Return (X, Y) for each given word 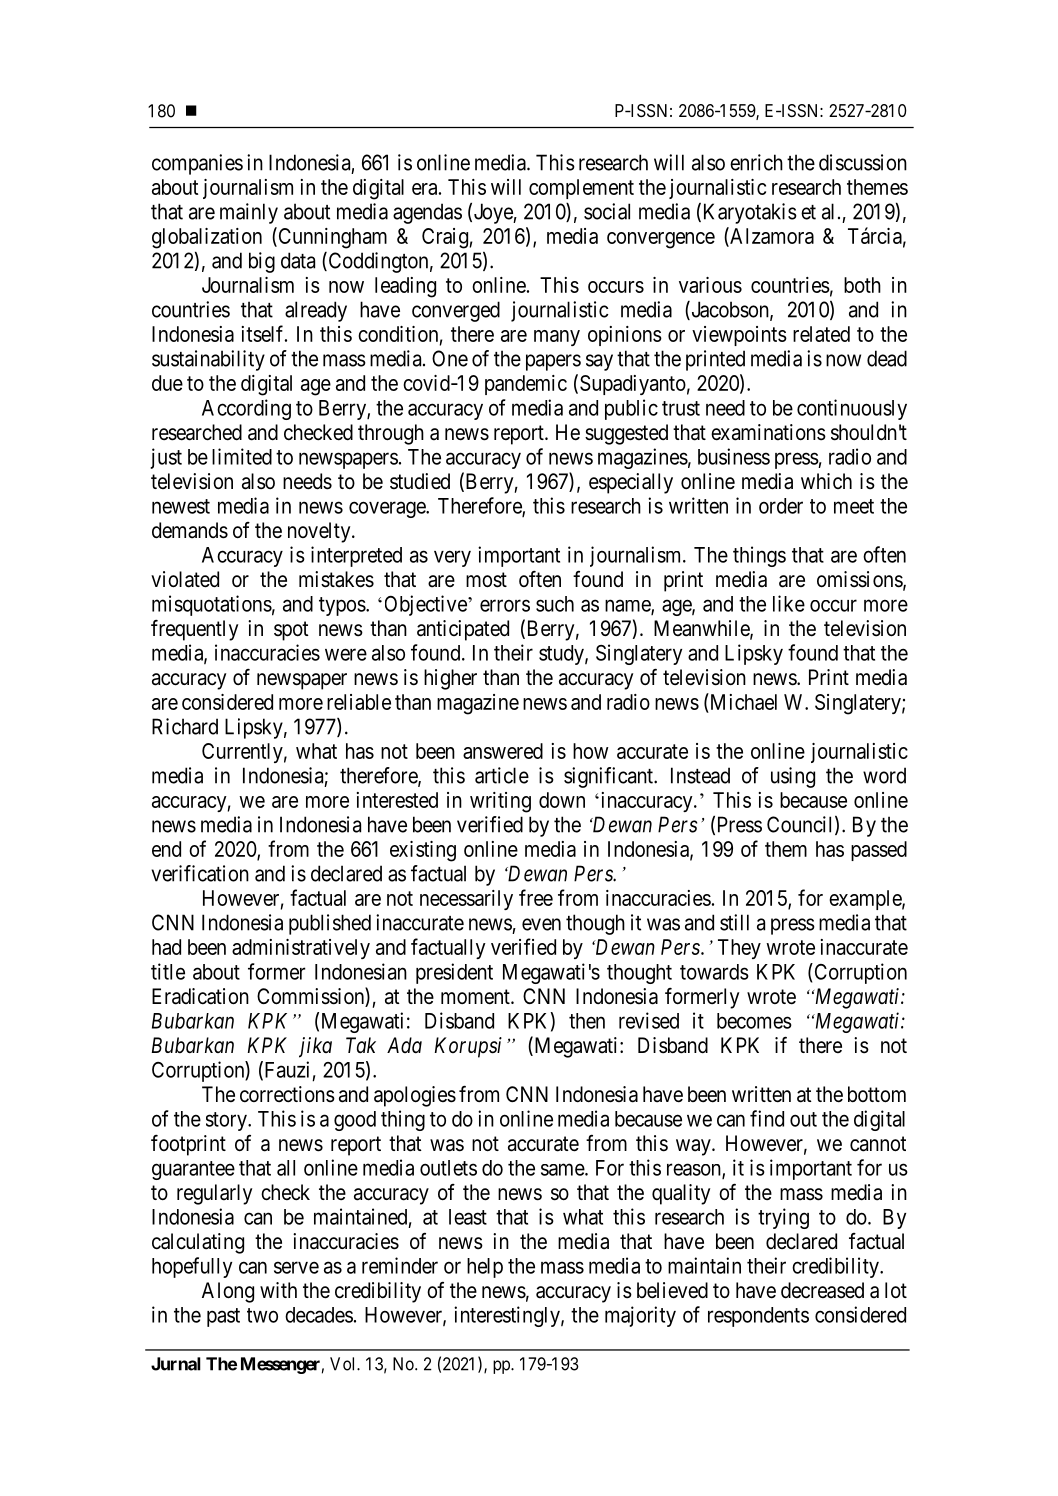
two (262, 1315)
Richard (185, 726)
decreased (822, 1290)
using (793, 777)
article (502, 775)
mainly (249, 213)
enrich (756, 162)
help (485, 1268)
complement (581, 189)
